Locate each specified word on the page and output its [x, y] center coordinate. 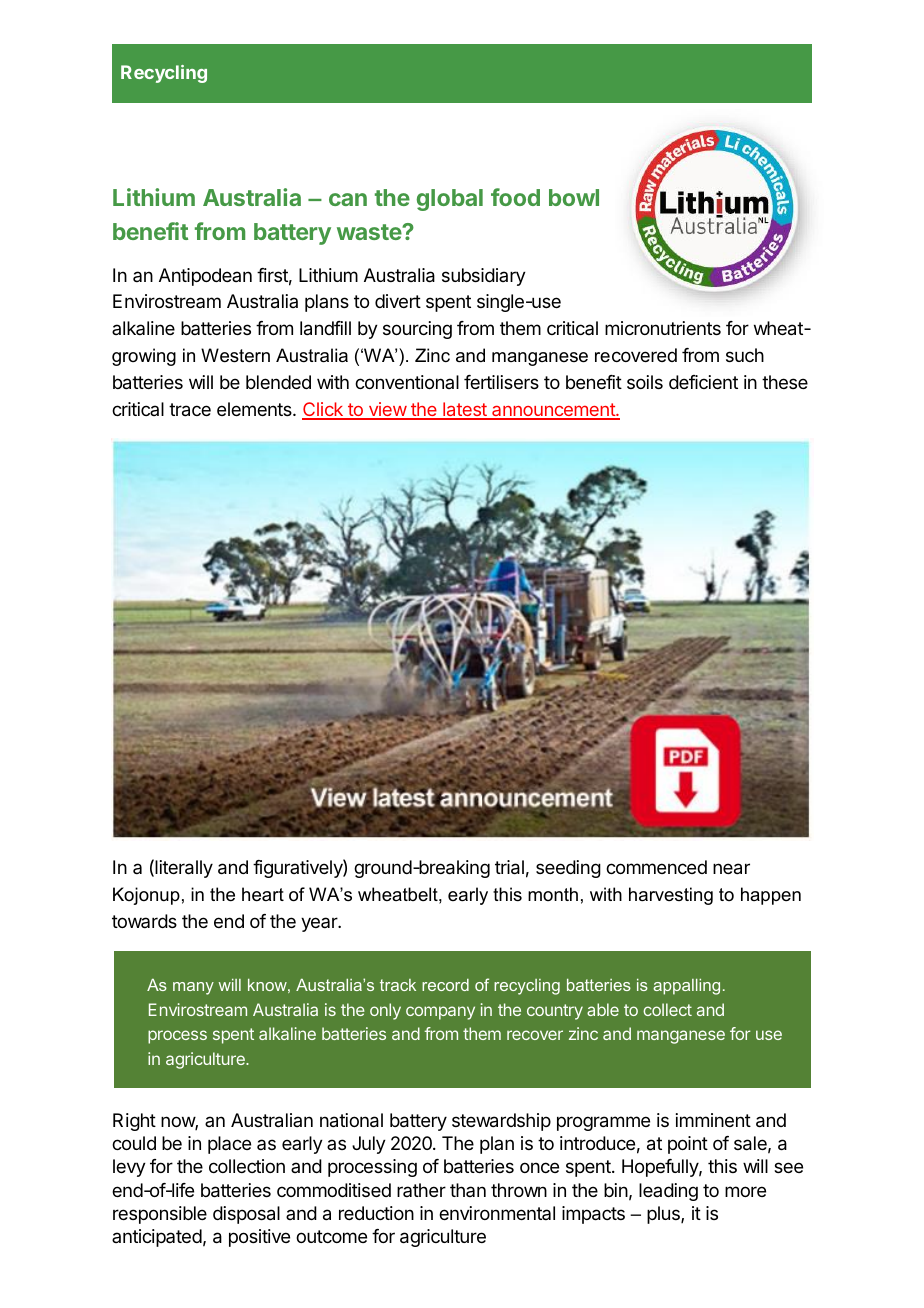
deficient [703, 382]
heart [263, 894]
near [731, 869]
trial [509, 867]
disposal [246, 1215]
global [450, 200]
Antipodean [205, 277]
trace [190, 410]
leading [668, 1192]
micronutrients [663, 328]
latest [465, 410]
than [468, 1190]
